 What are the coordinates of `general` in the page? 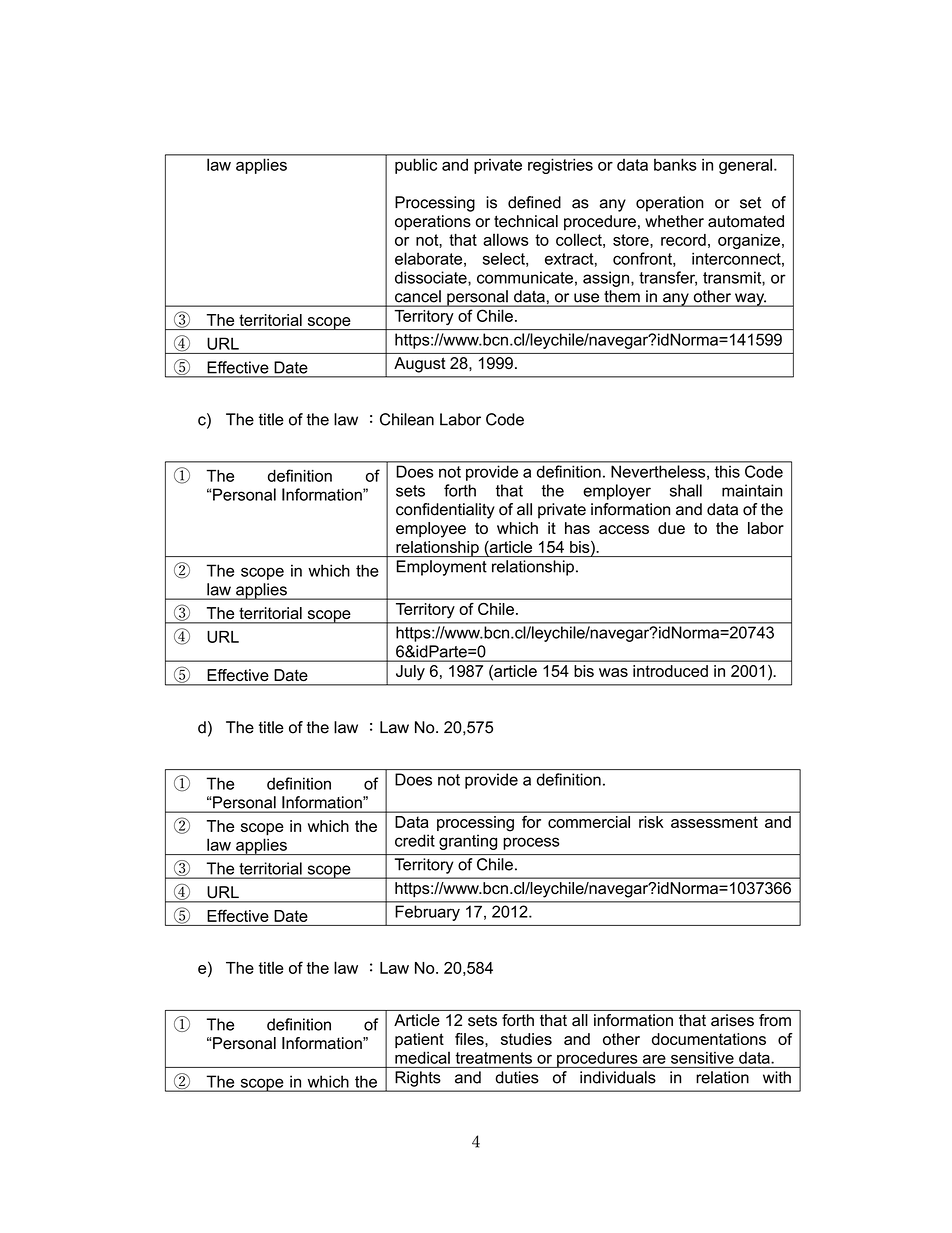 It's located at (745, 166).
